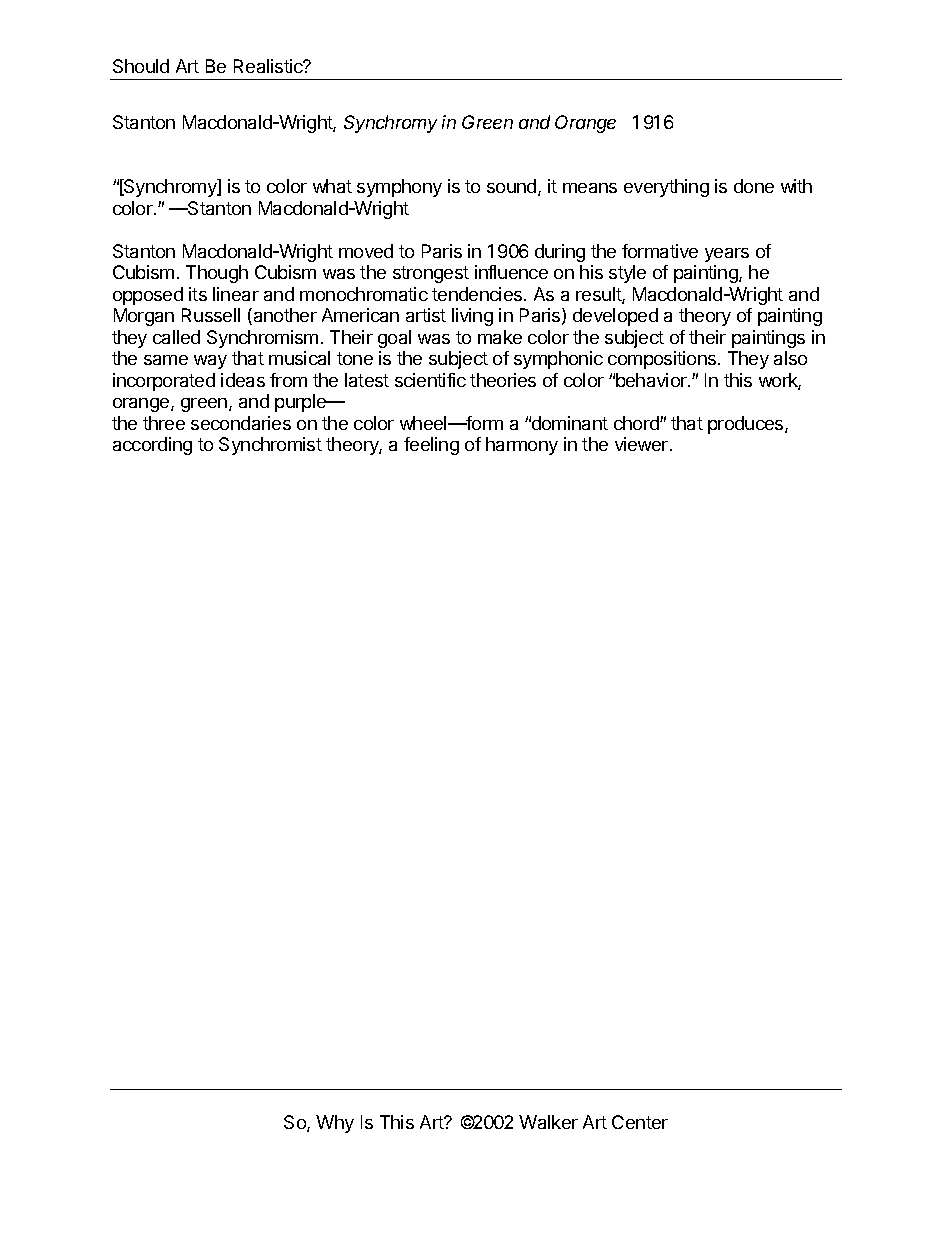 The width and height of the document is (952, 1233). Describe the element at coordinates (643, 444) in the document. I see `viewer` at that location.
